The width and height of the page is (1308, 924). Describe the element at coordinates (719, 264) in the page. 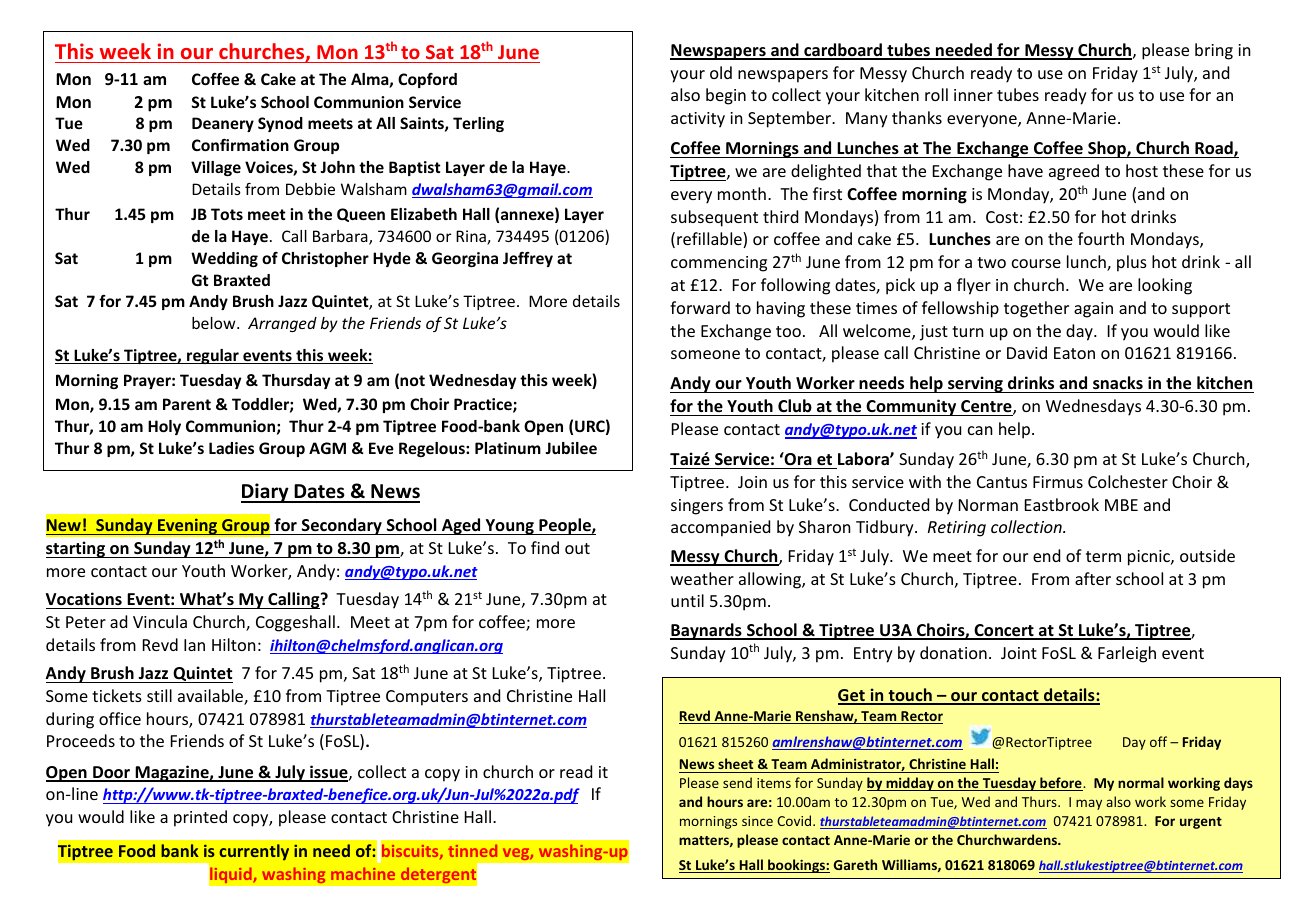

I see `commencing` at that location.
